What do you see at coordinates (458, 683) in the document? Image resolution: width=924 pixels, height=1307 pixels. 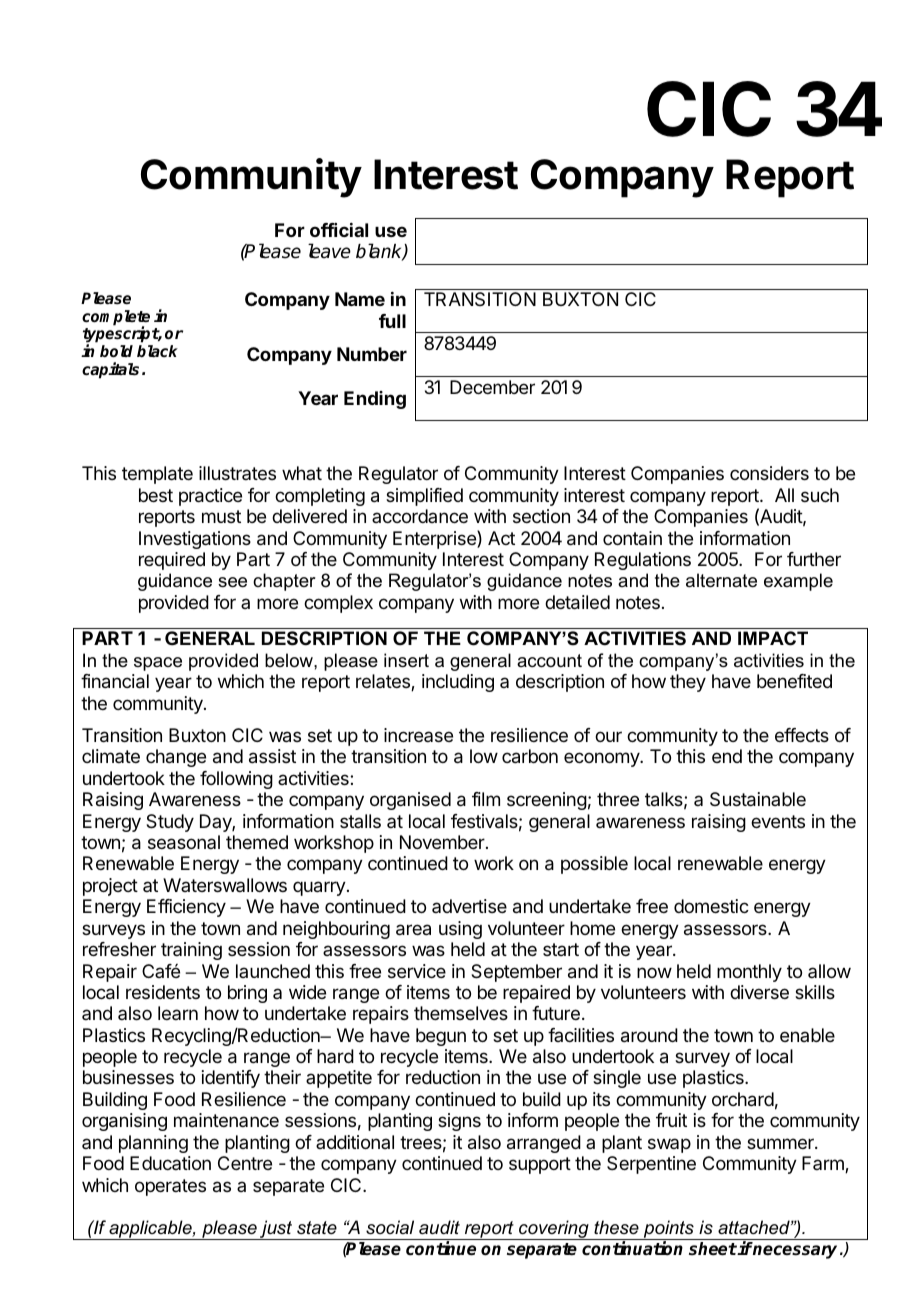 I see `including` at bounding box center [458, 683].
